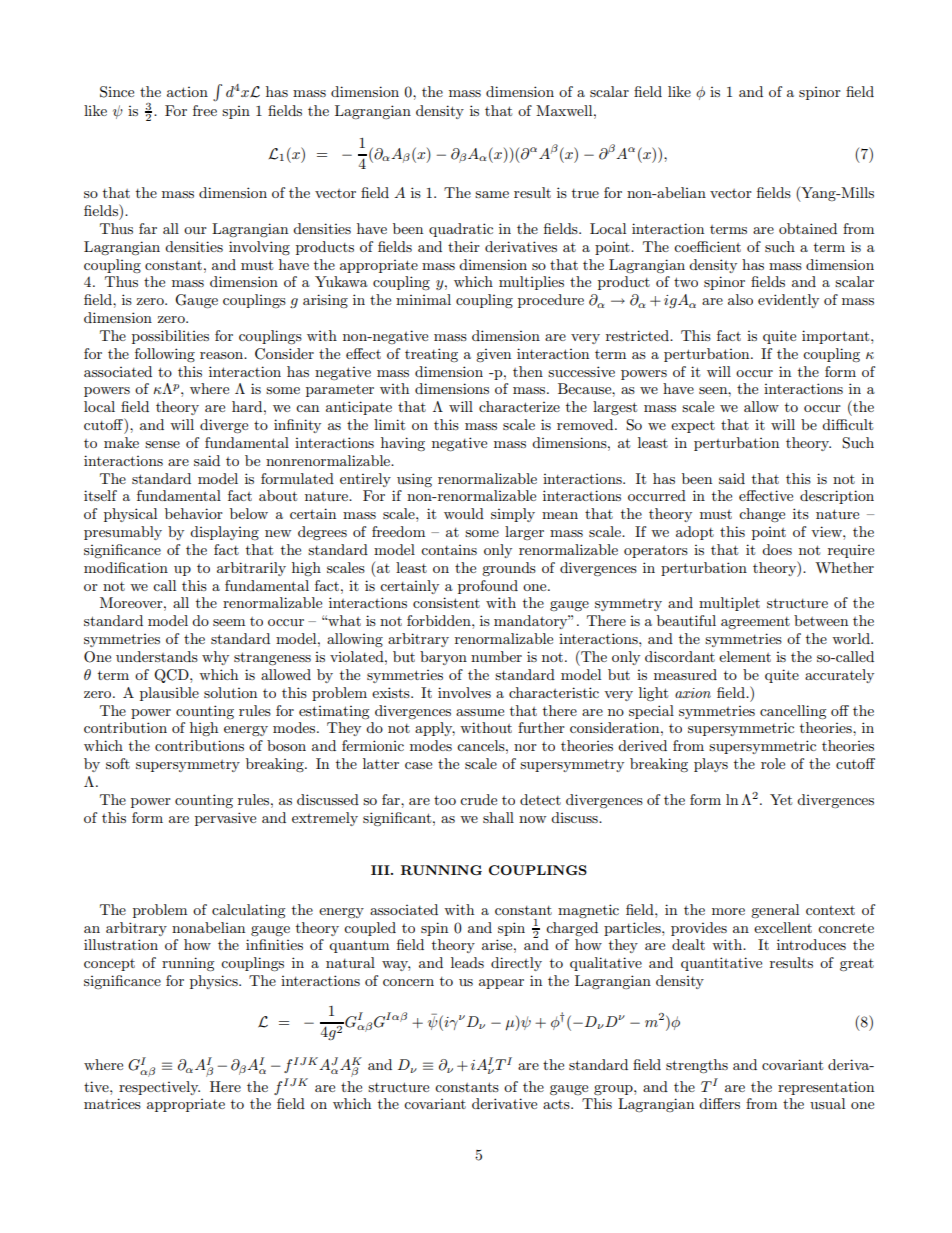 Image resolution: width=952 pixels, height=1233 pixels. What do you see at coordinates (693, 427) in the screenshot?
I see `expect` at bounding box center [693, 427].
